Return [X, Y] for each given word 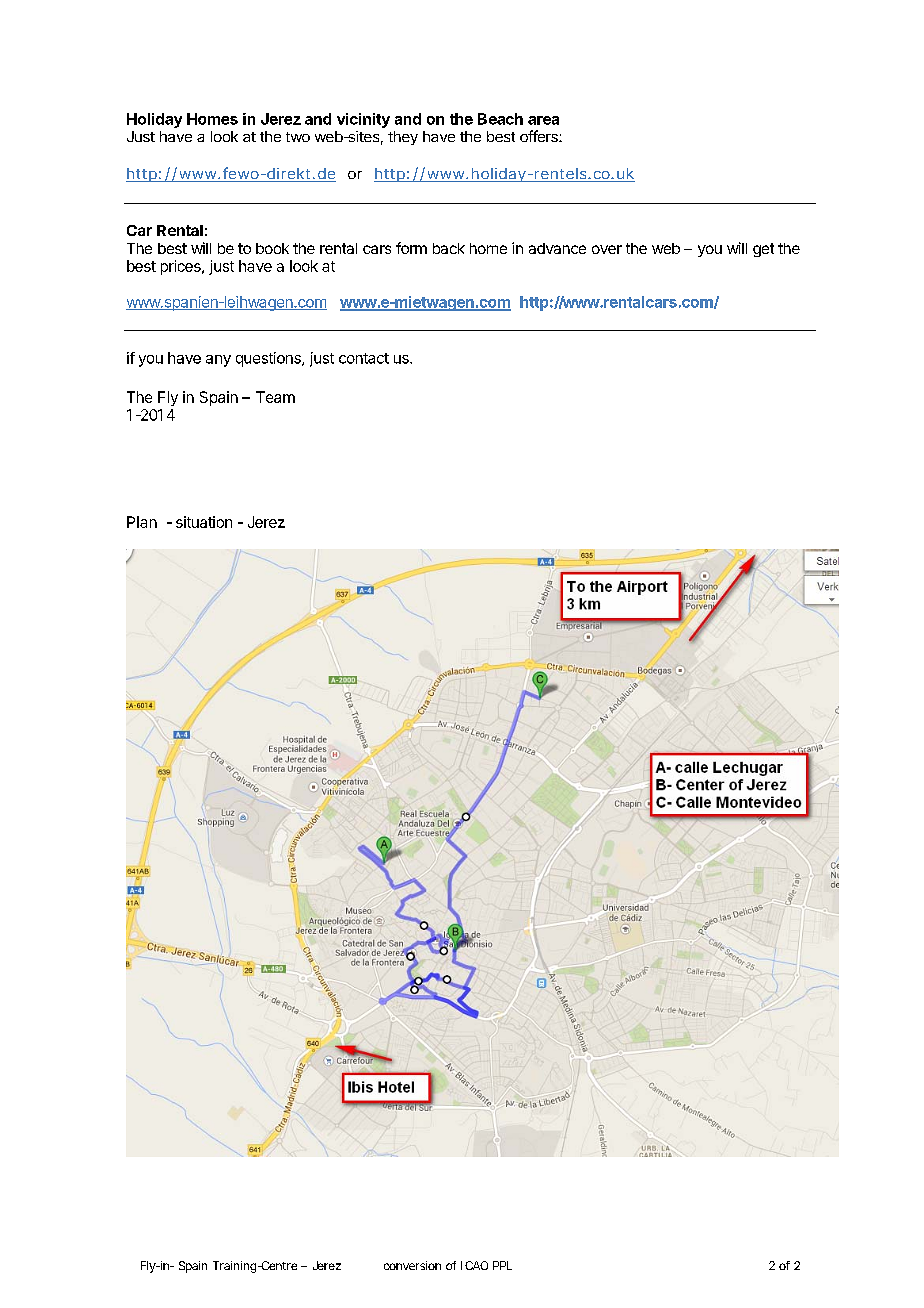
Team [275, 397]
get [763, 250]
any [218, 361]
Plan [142, 522]
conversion [412, 1265]
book [272, 248]
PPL [502, 1265]
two [298, 137]
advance [557, 248]
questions [269, 359]
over [607, 249]
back [449, 248]
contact [364, 358]
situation [204, 522]
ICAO [474, 1265]
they [403, 138]
